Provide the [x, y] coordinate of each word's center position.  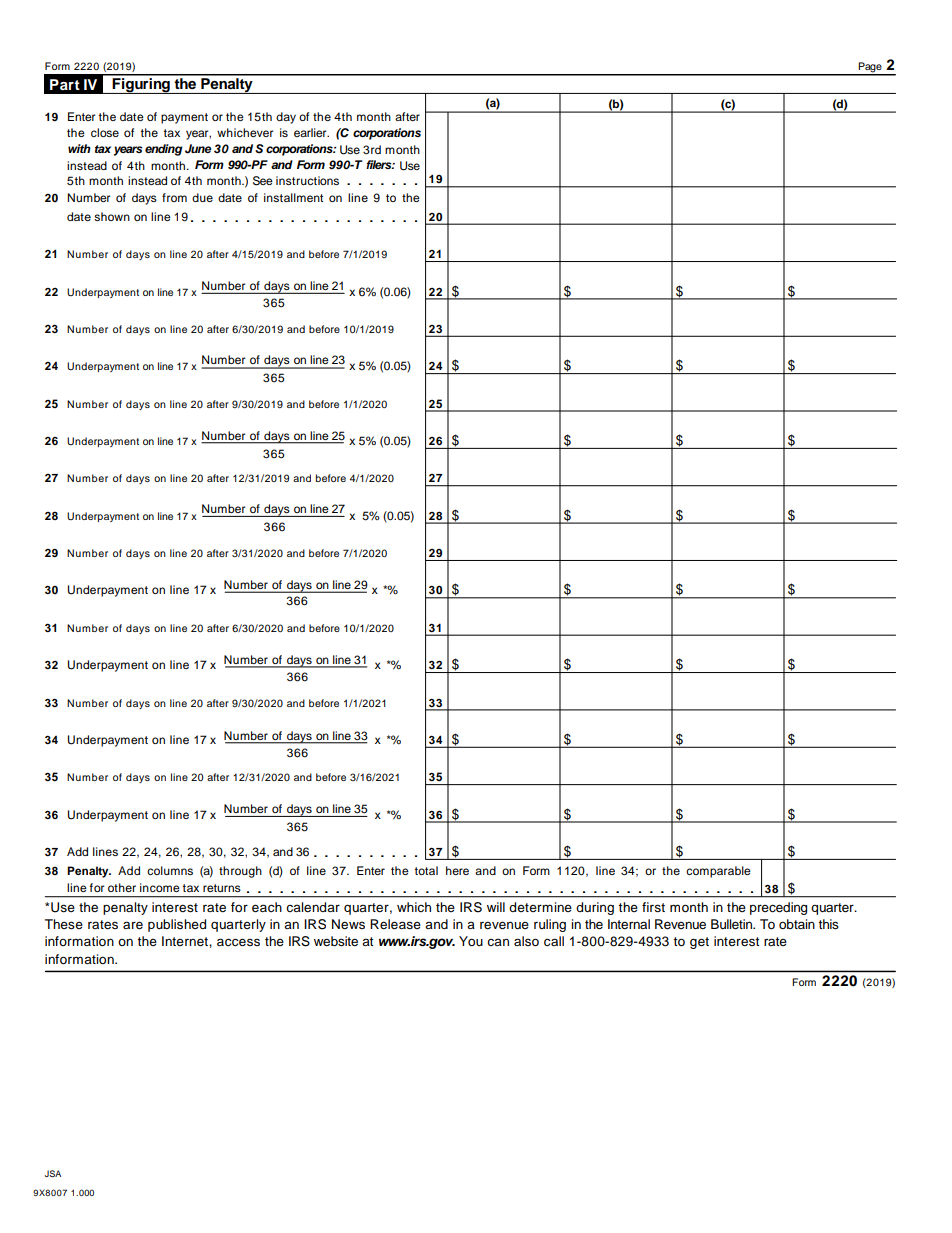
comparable [718, 872]
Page [870, 68]
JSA [52, 1173]
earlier [311, 132]
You [471, 941]
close [105, 132]
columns [170, 870]
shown [112, 216]
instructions [307, 180]
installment [293, 197]
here [457, 870]
